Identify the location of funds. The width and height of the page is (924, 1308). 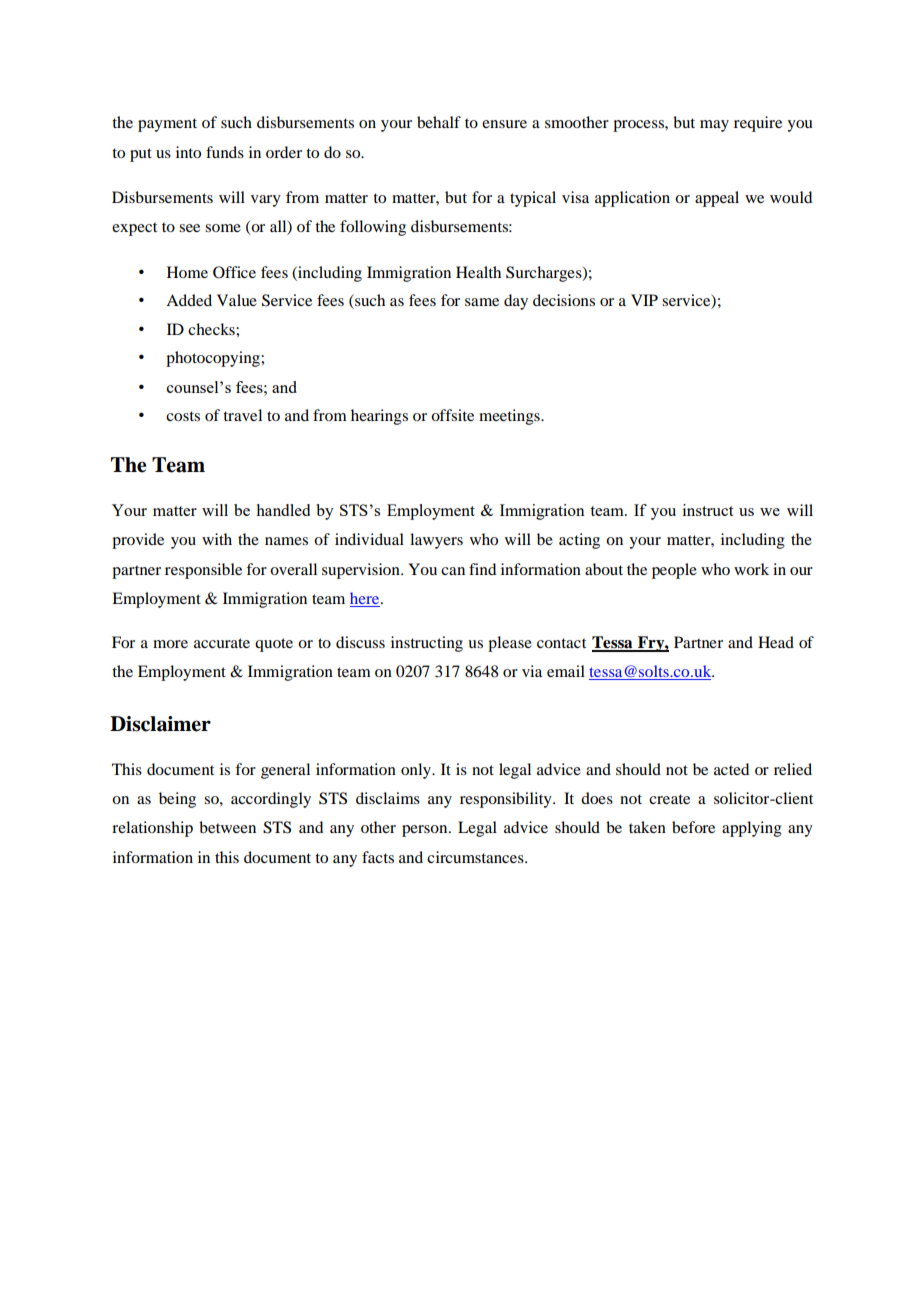
(225, 152).
